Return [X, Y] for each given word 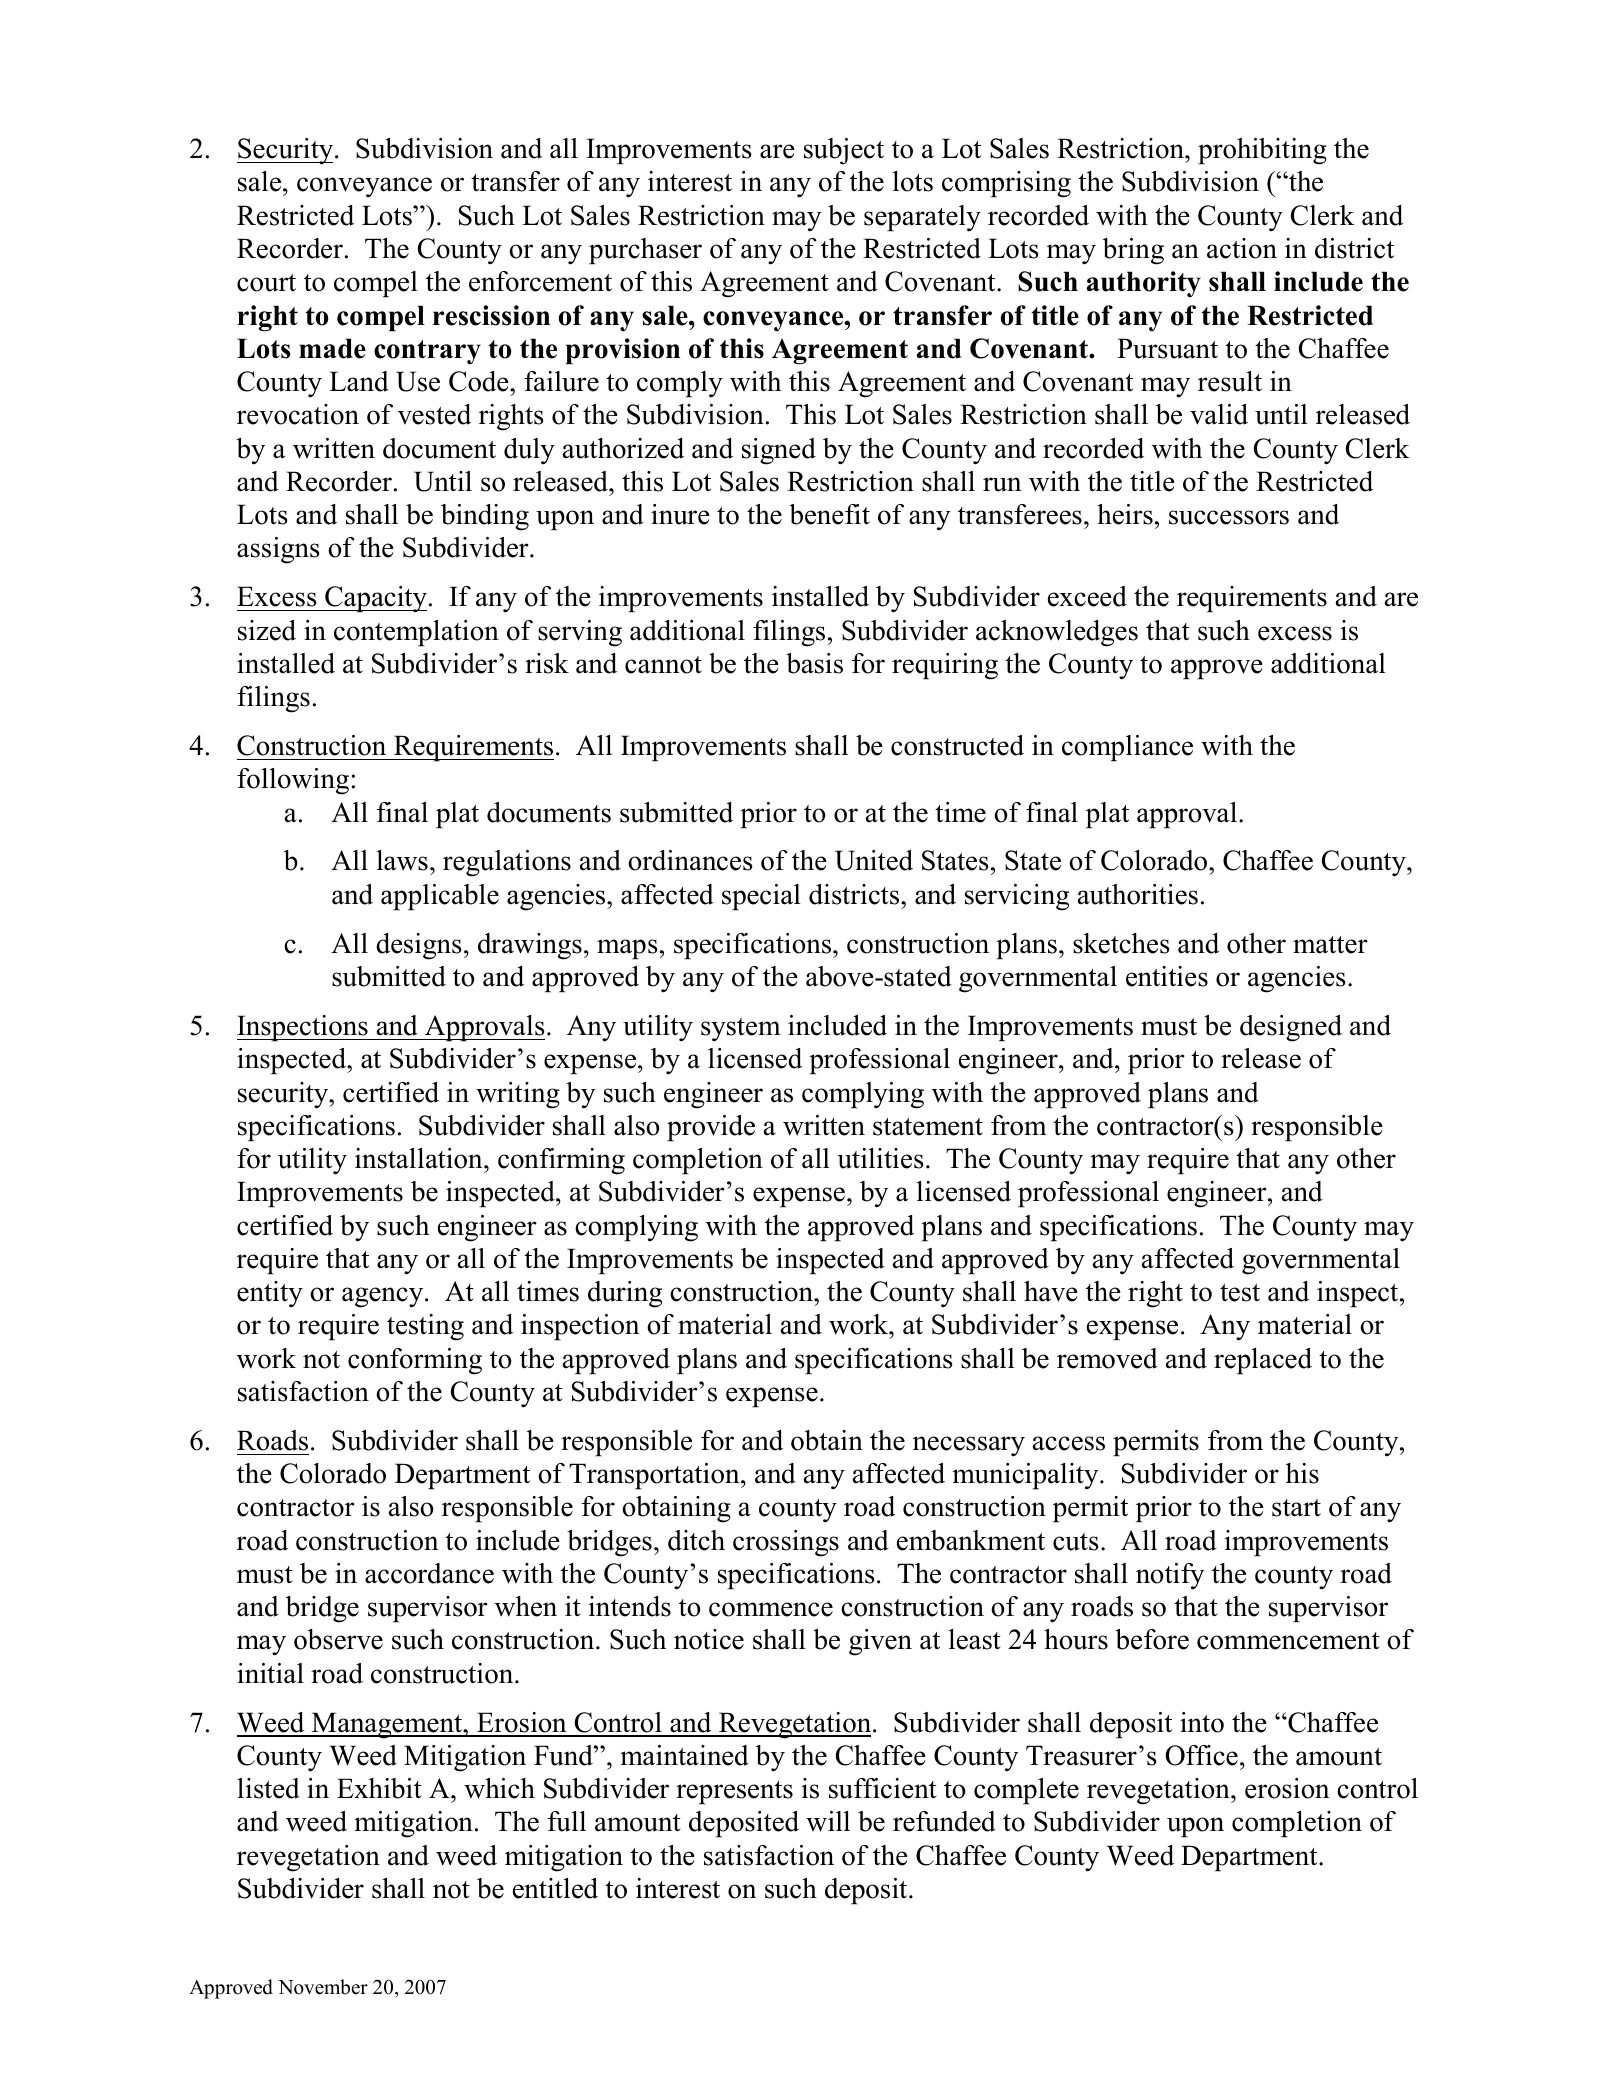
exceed [1087, 596]
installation [420, 1158]
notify [1170, 1576]
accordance [429, 1573]
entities [1167, 976]
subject [844, 151]
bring [1133, 251]
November [323, 1987]
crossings [786, 1543]
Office [1201, 1755]
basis [814, 663]
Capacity [375, 599]
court [266, 283]
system [741, 1029]
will [828, 1821]
